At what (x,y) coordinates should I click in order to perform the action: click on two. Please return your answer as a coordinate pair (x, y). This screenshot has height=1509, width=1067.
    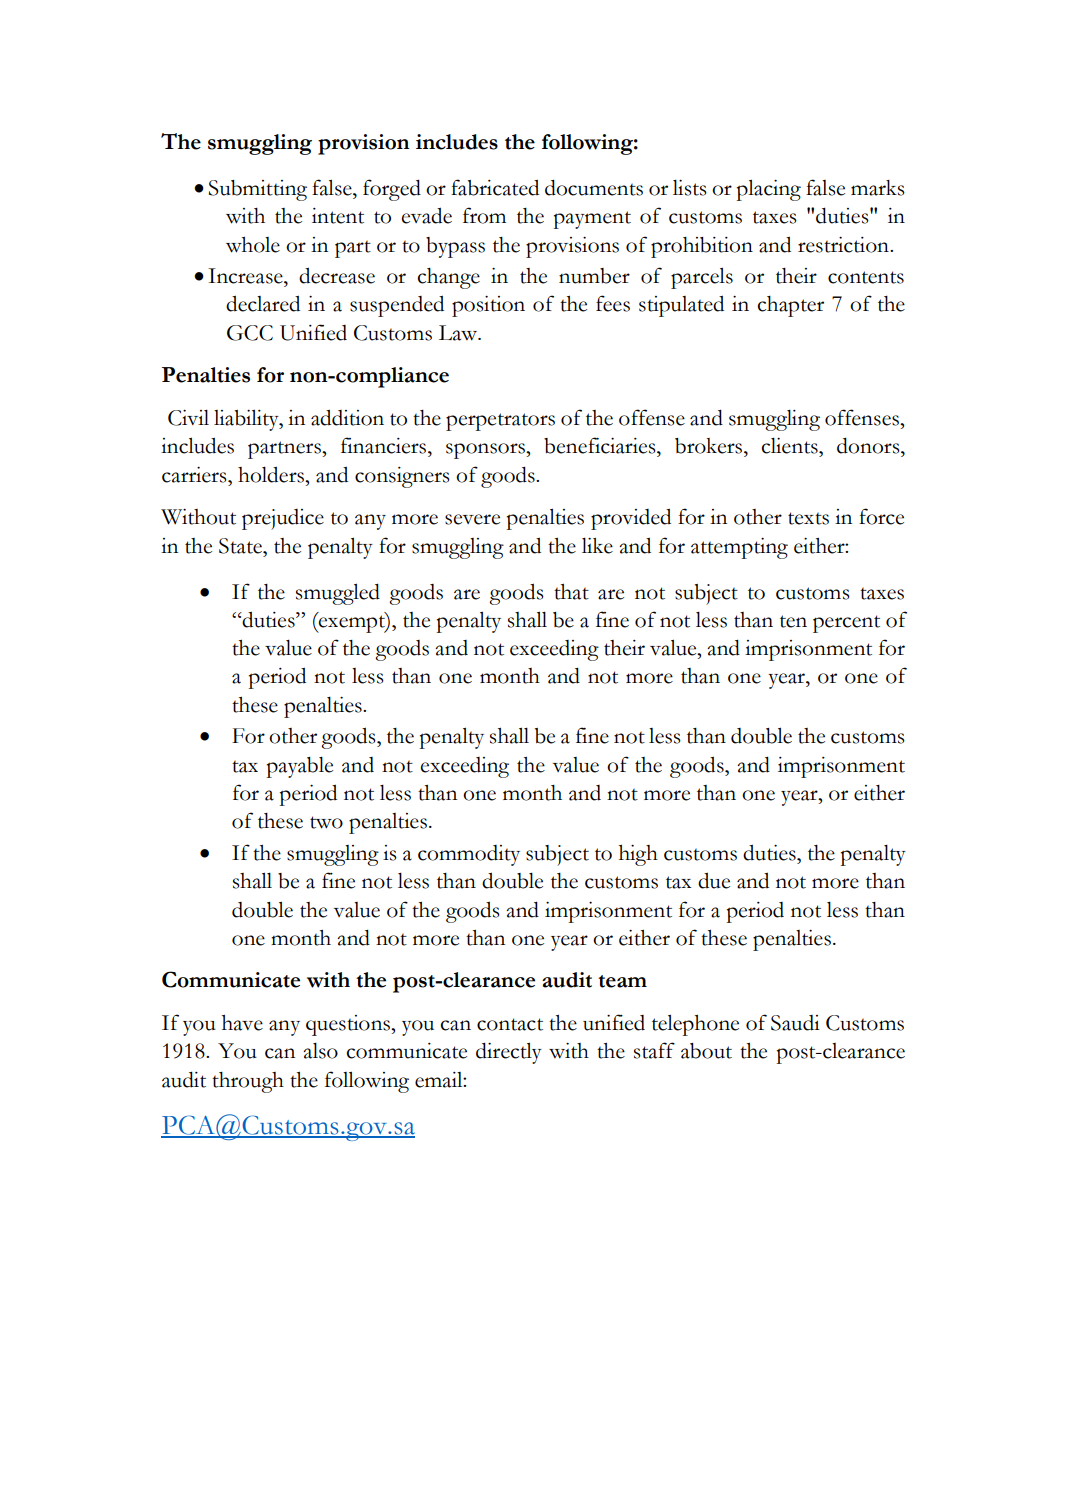
    Looking at the image, I should click on (326, 822).
